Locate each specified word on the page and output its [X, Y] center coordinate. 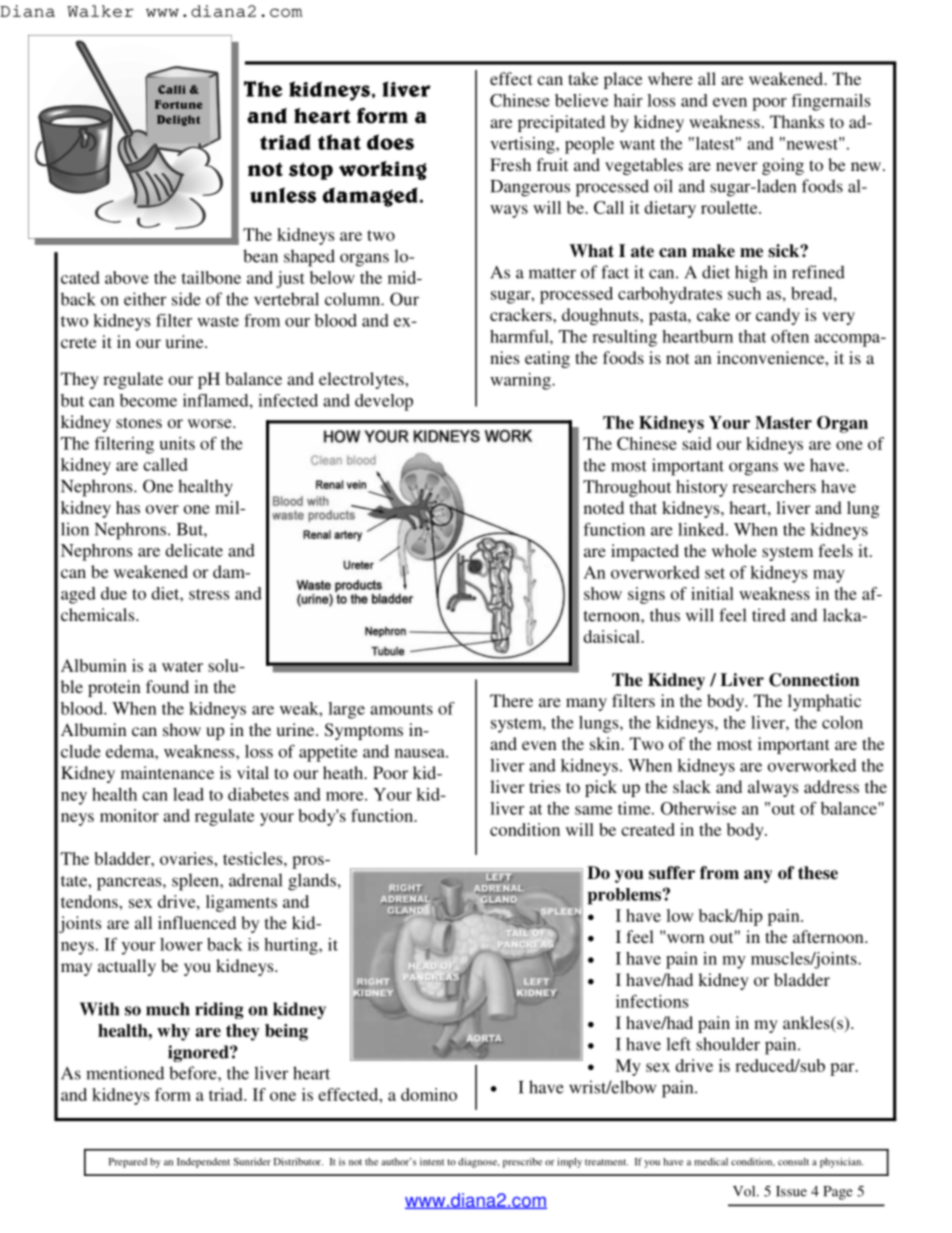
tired [769, 615]
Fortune [179, 104]
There [511, 700]
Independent [203, 1163]
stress [209, 594]
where [670, 78]
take [583, 78]
